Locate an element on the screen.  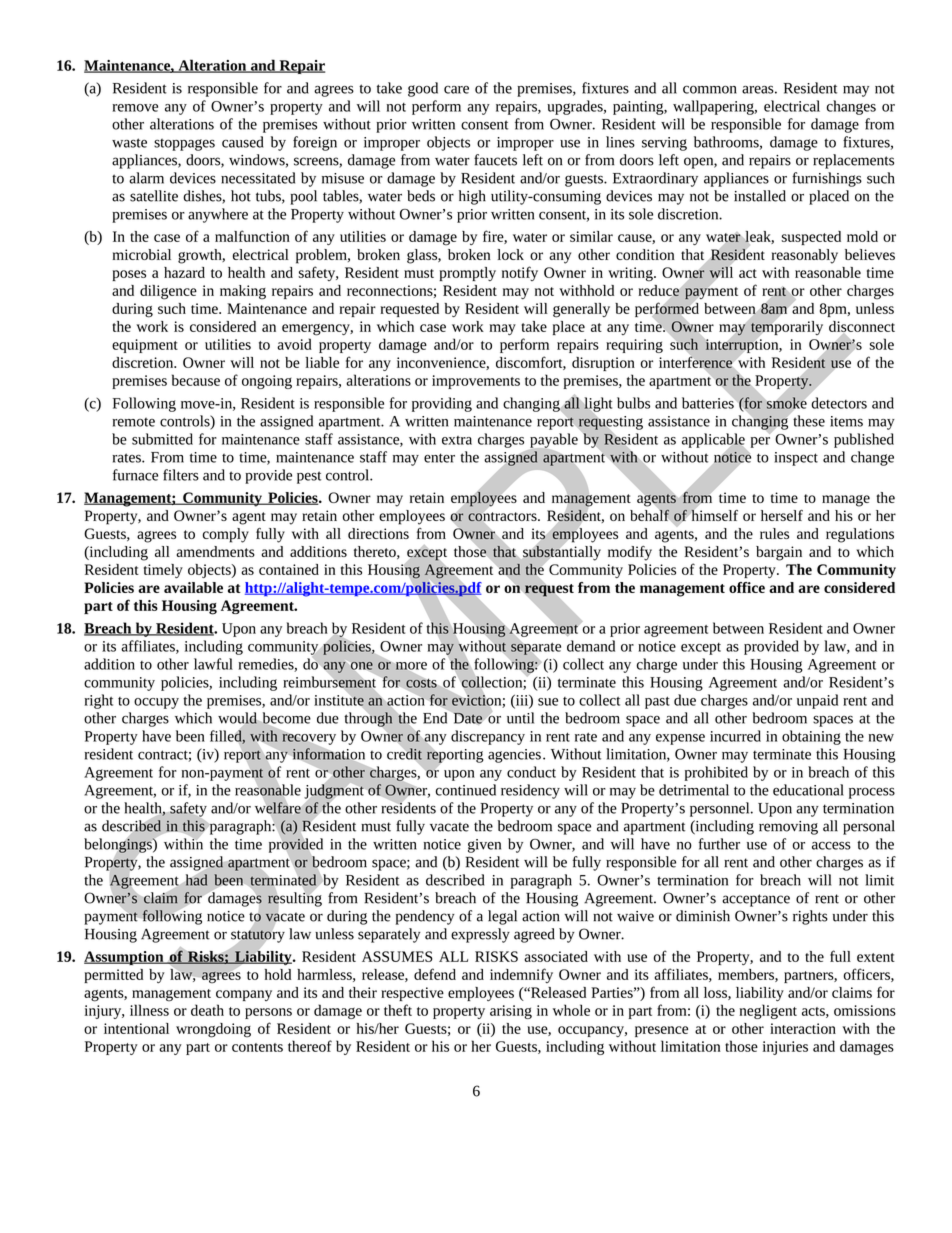
obtaining is located at coordinates (811, 737).
